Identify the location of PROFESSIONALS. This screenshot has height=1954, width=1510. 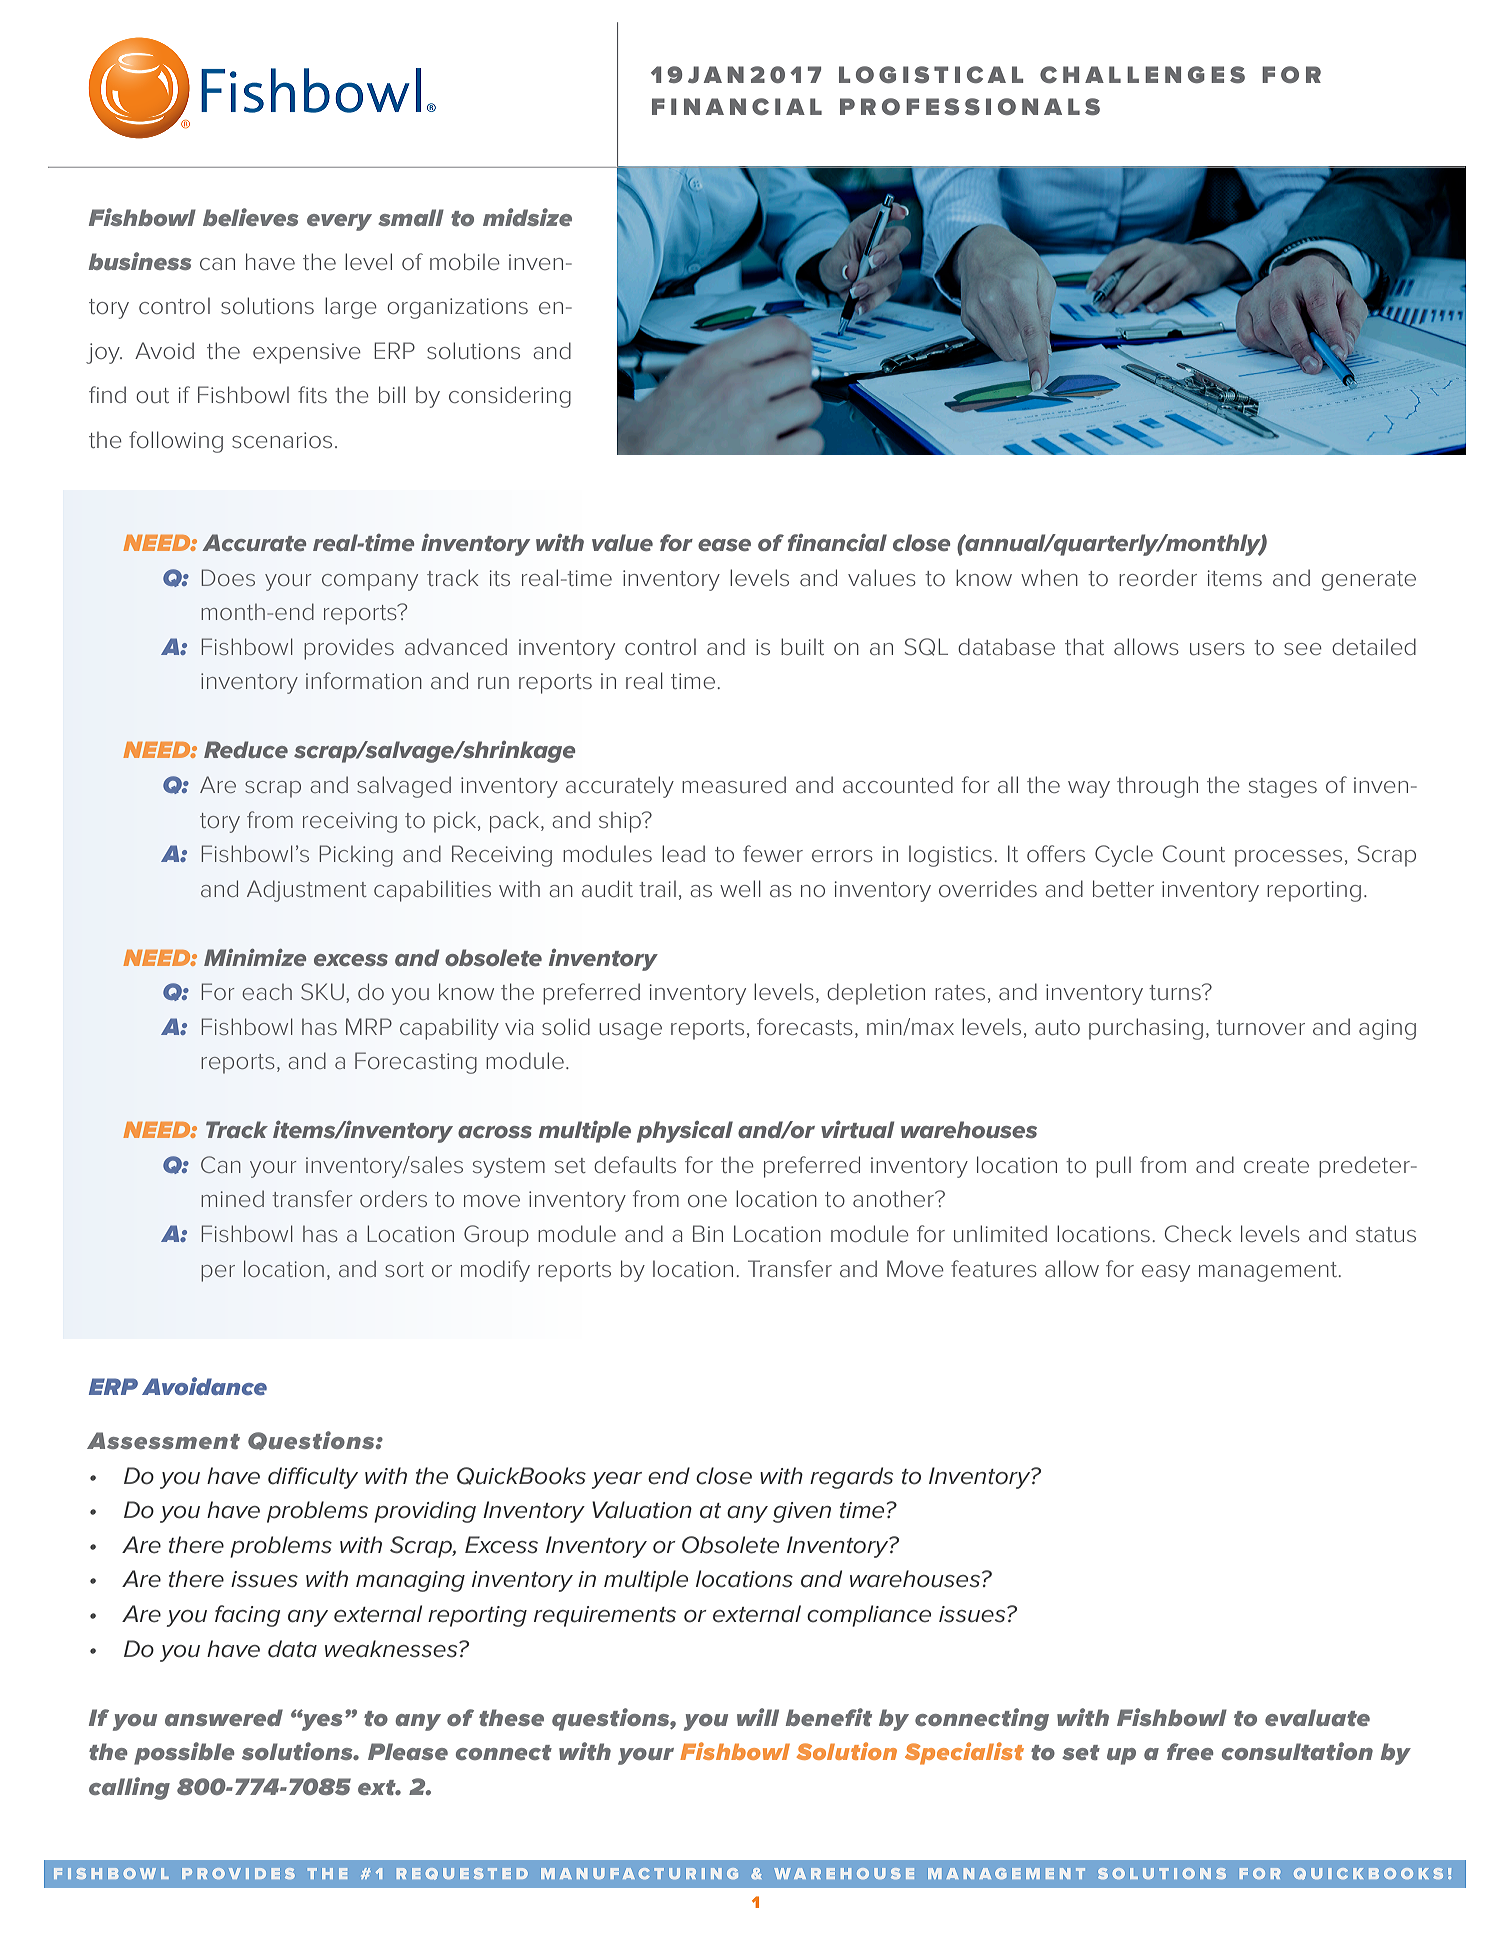
(970, 106).
